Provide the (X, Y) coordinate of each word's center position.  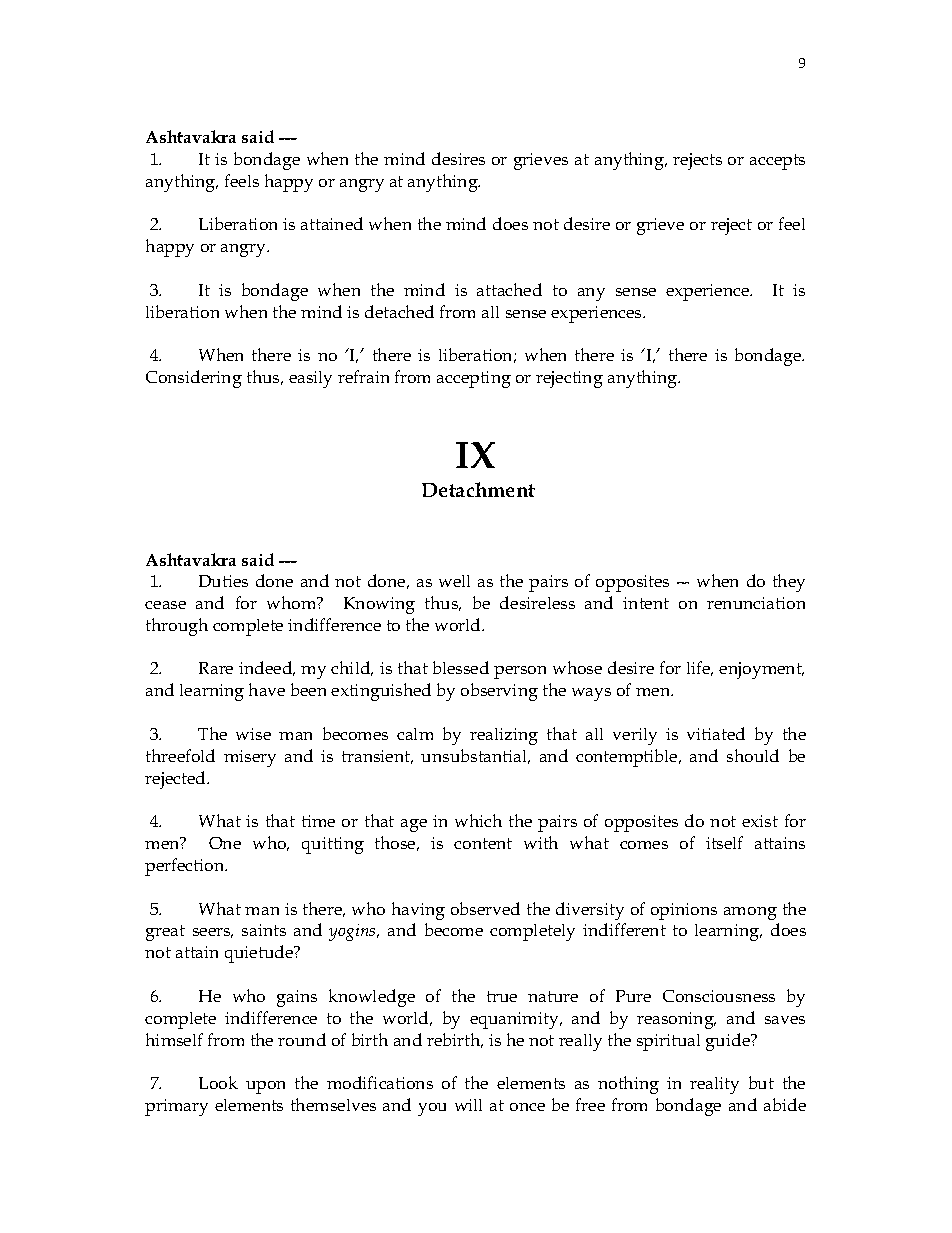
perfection (186, 867)
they (789, 583)
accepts (777, 162)
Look (218, 1082)
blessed (461, 667)
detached (399, 311)
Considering (194, 379)
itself (724, 842)
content (483, 843)
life (700, 668)
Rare (216, 668)
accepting (474, 379)
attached (509, 289)
